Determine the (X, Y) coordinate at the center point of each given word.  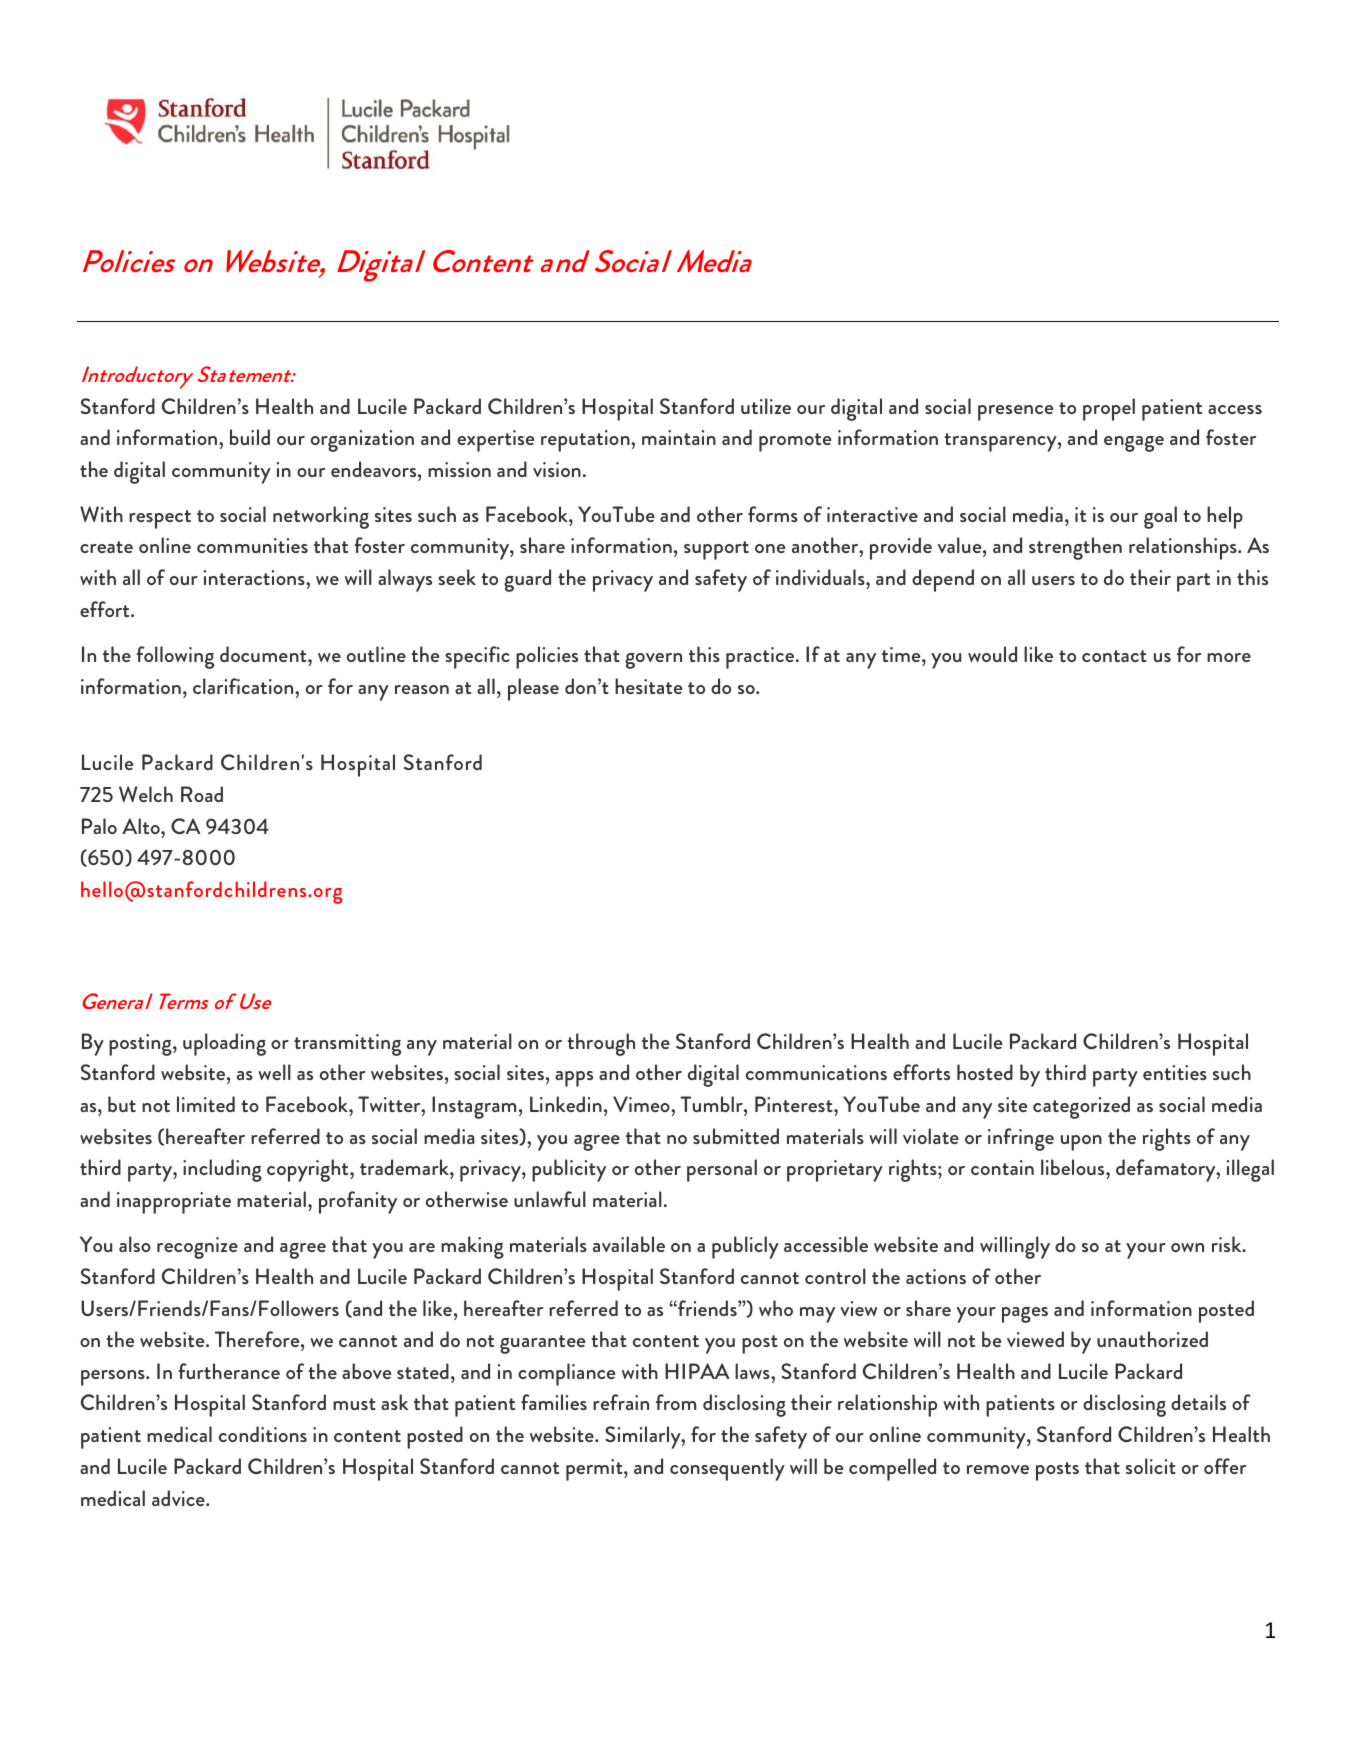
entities (1175, 1072)
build (250, 437)
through (601, 1044)
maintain (679, 437)
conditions (263, 1434)
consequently (727, 1469)
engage (1134, 444)
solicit (1151, 1466)
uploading (224, 1044)
